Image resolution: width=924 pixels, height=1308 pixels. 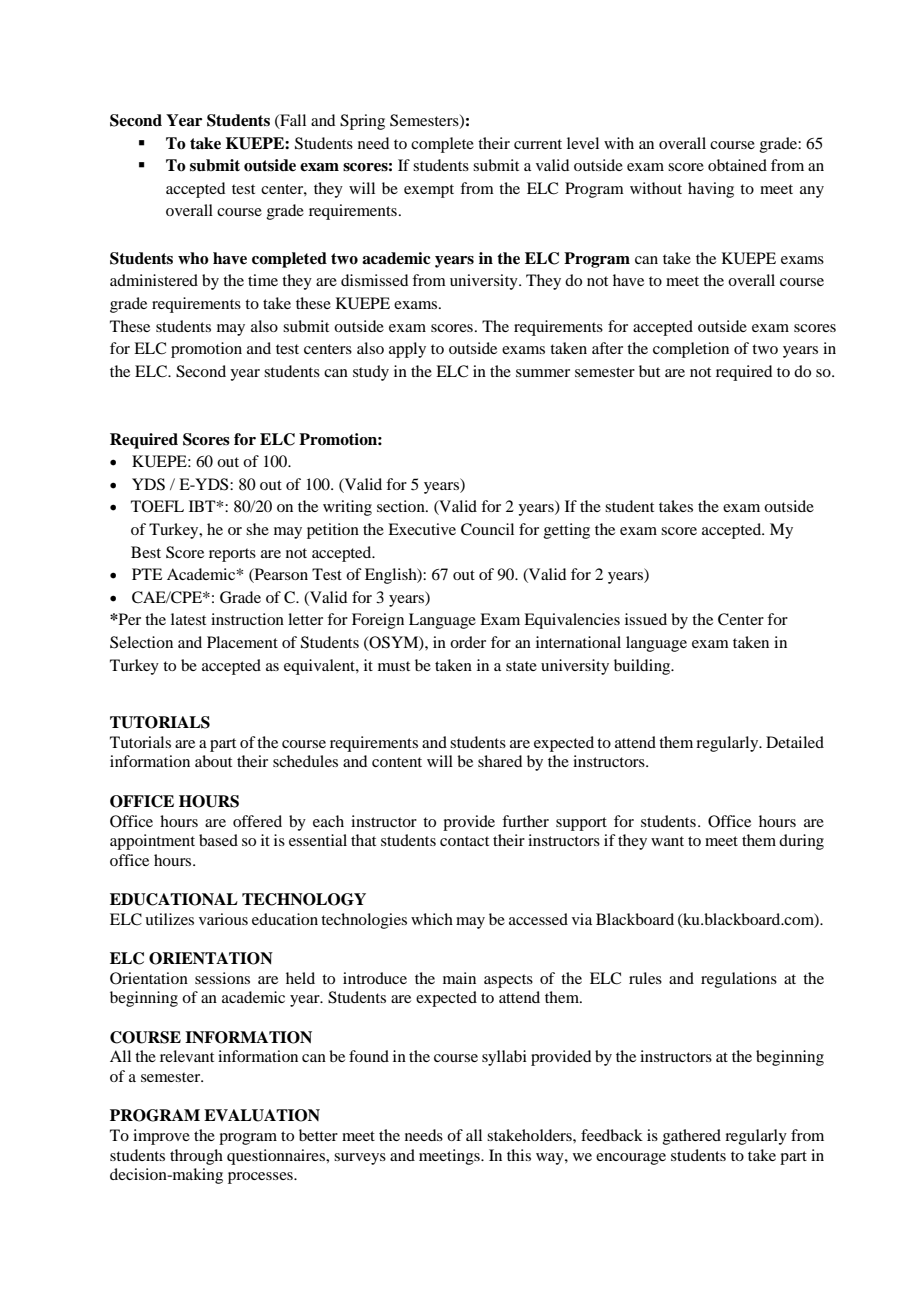 What do you see at coordinates (242, 642) in the page?
I see `Placement` at bounding box center [242, 642].
